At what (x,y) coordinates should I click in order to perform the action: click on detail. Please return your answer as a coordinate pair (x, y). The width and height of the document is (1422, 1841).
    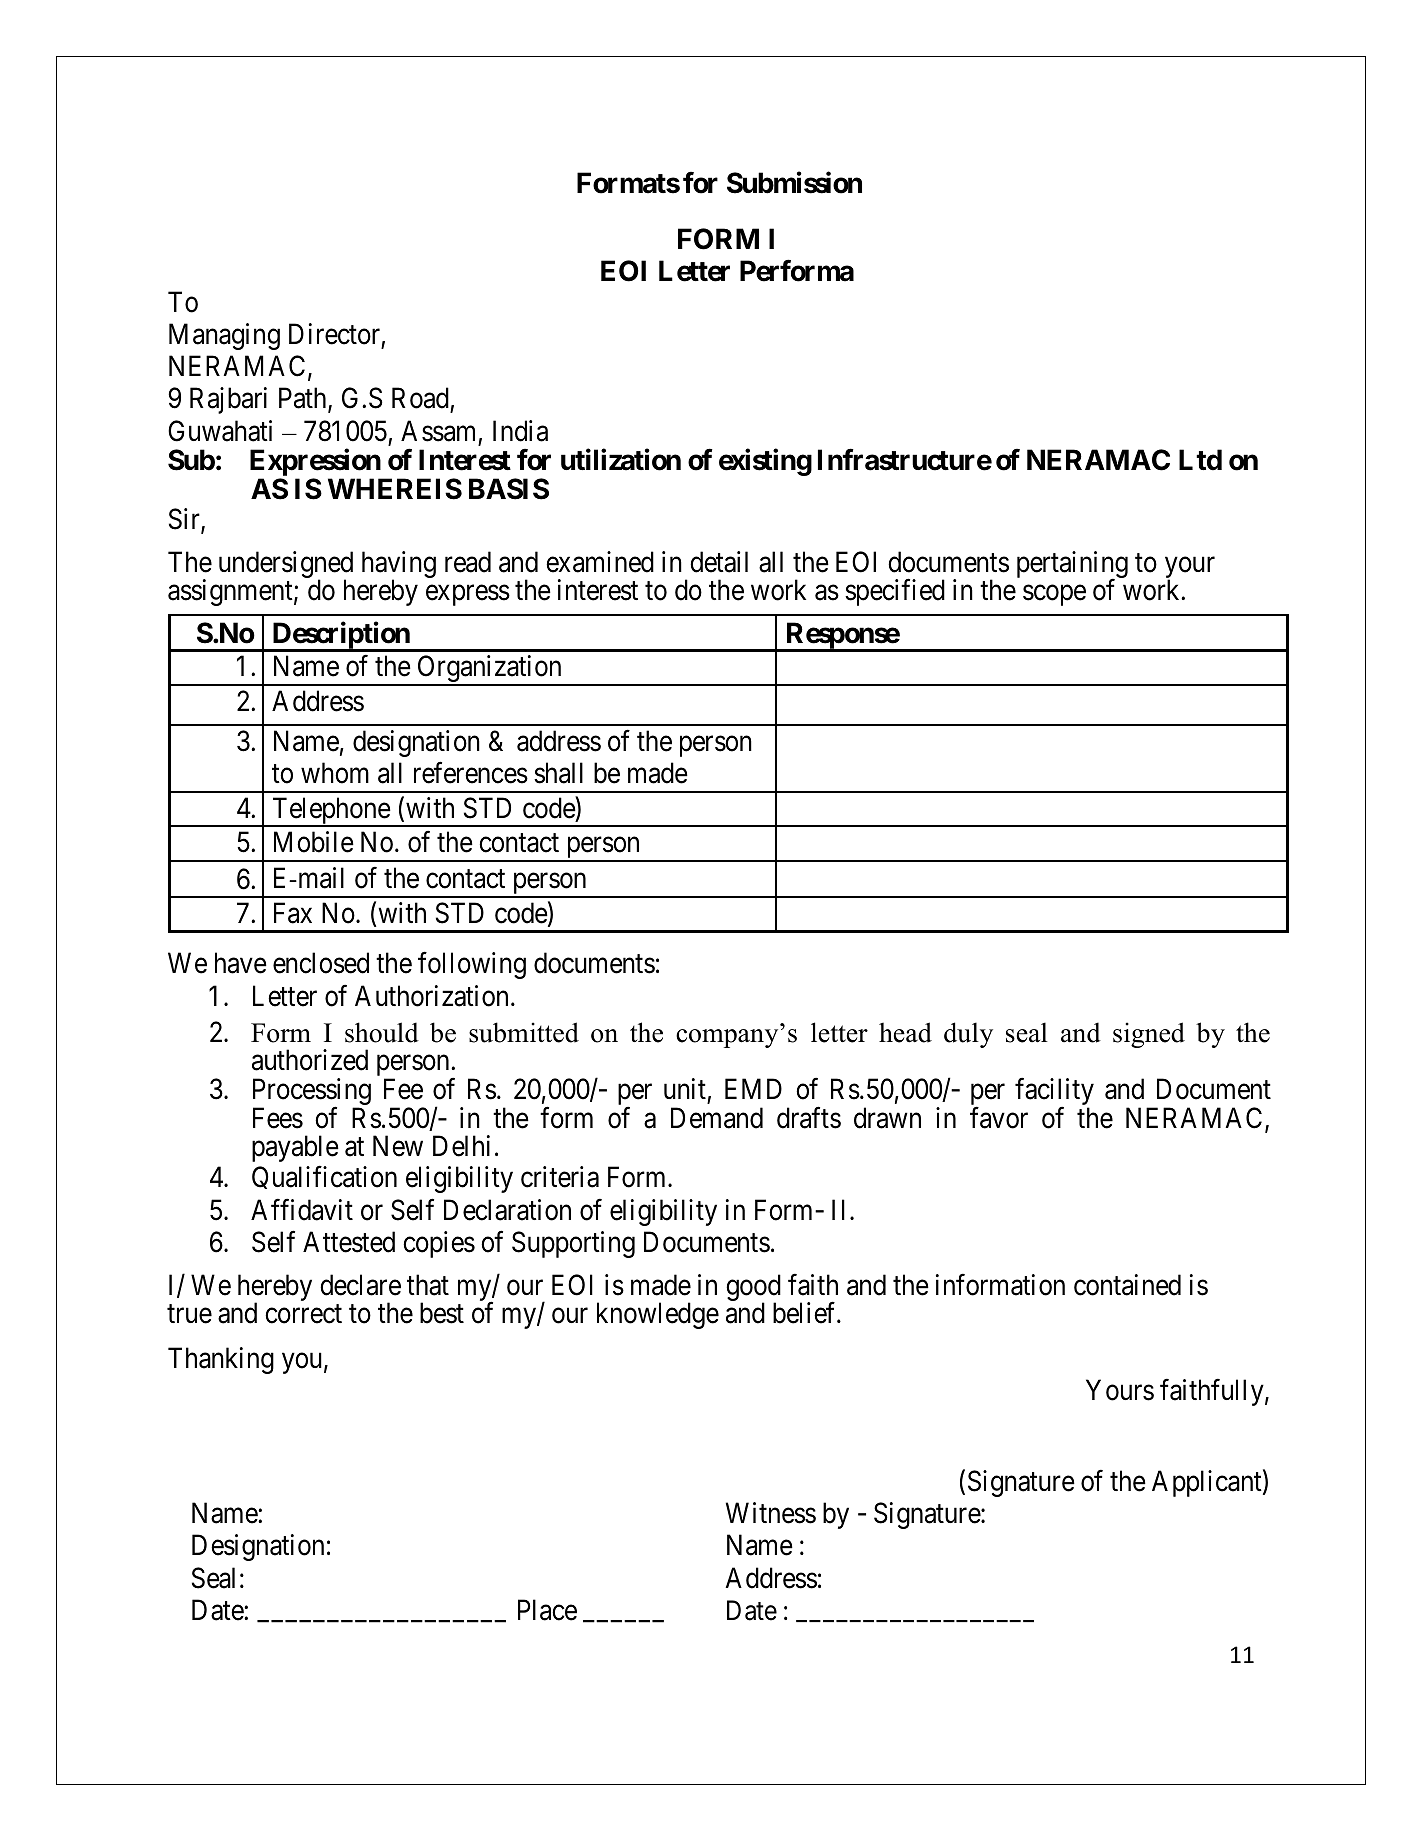
    Looking at the image, I should click on (719, 562).
